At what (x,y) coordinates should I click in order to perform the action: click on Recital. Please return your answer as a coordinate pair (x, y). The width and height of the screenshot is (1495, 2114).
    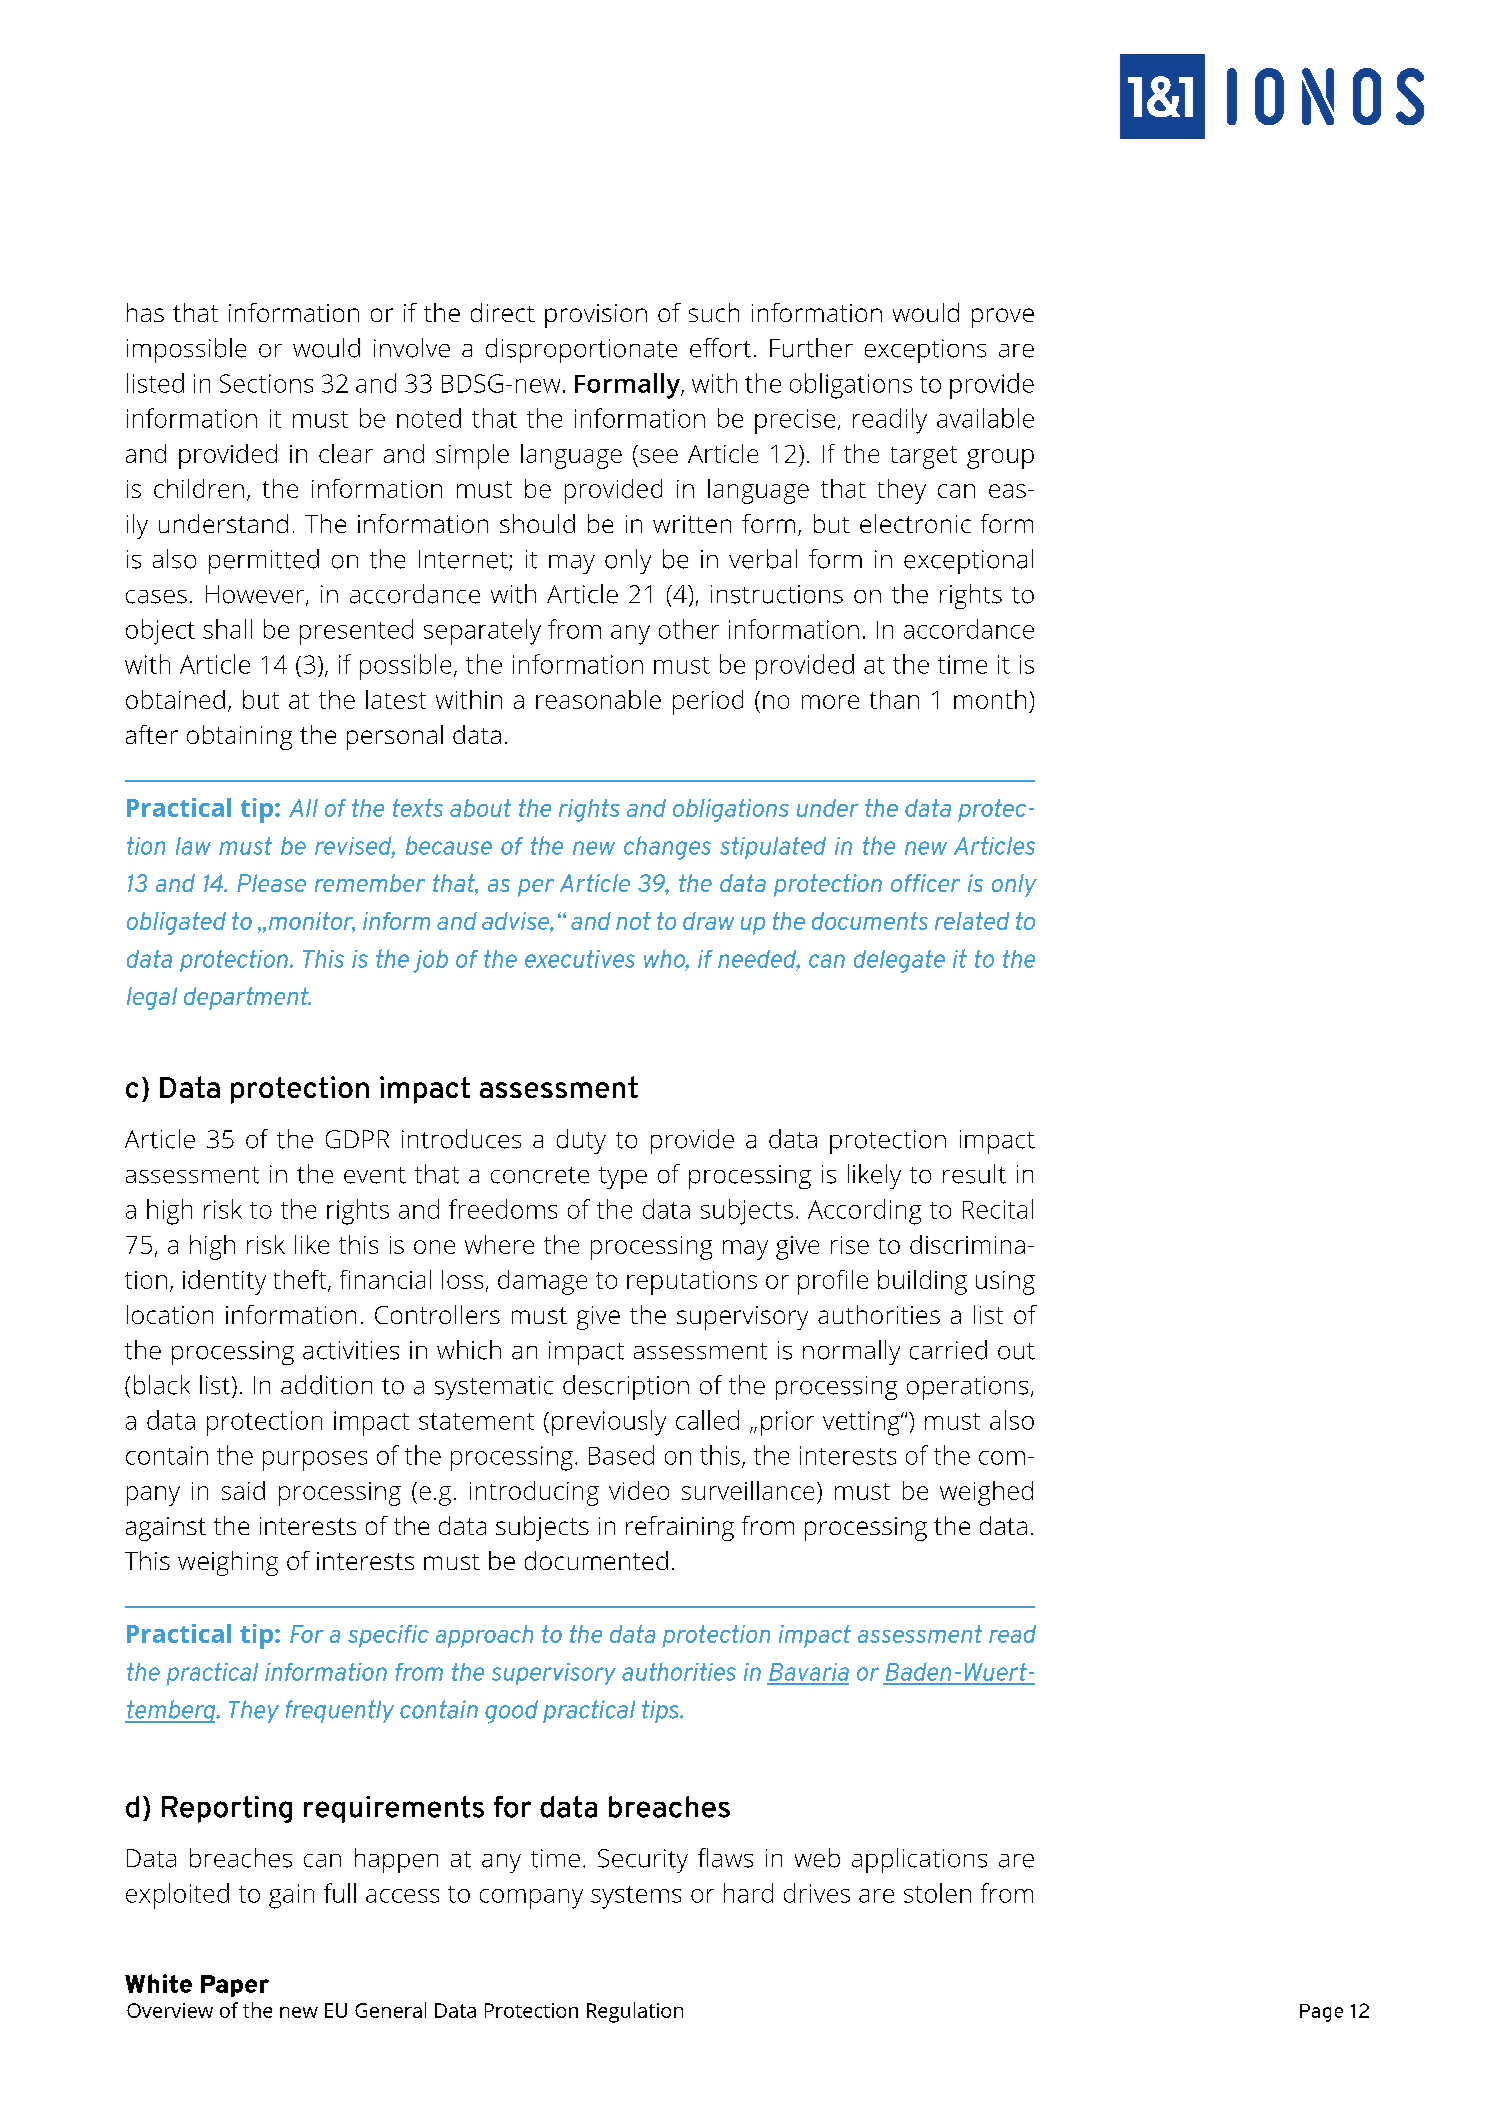
    Looking at the image, I should click on (998, 1209).
